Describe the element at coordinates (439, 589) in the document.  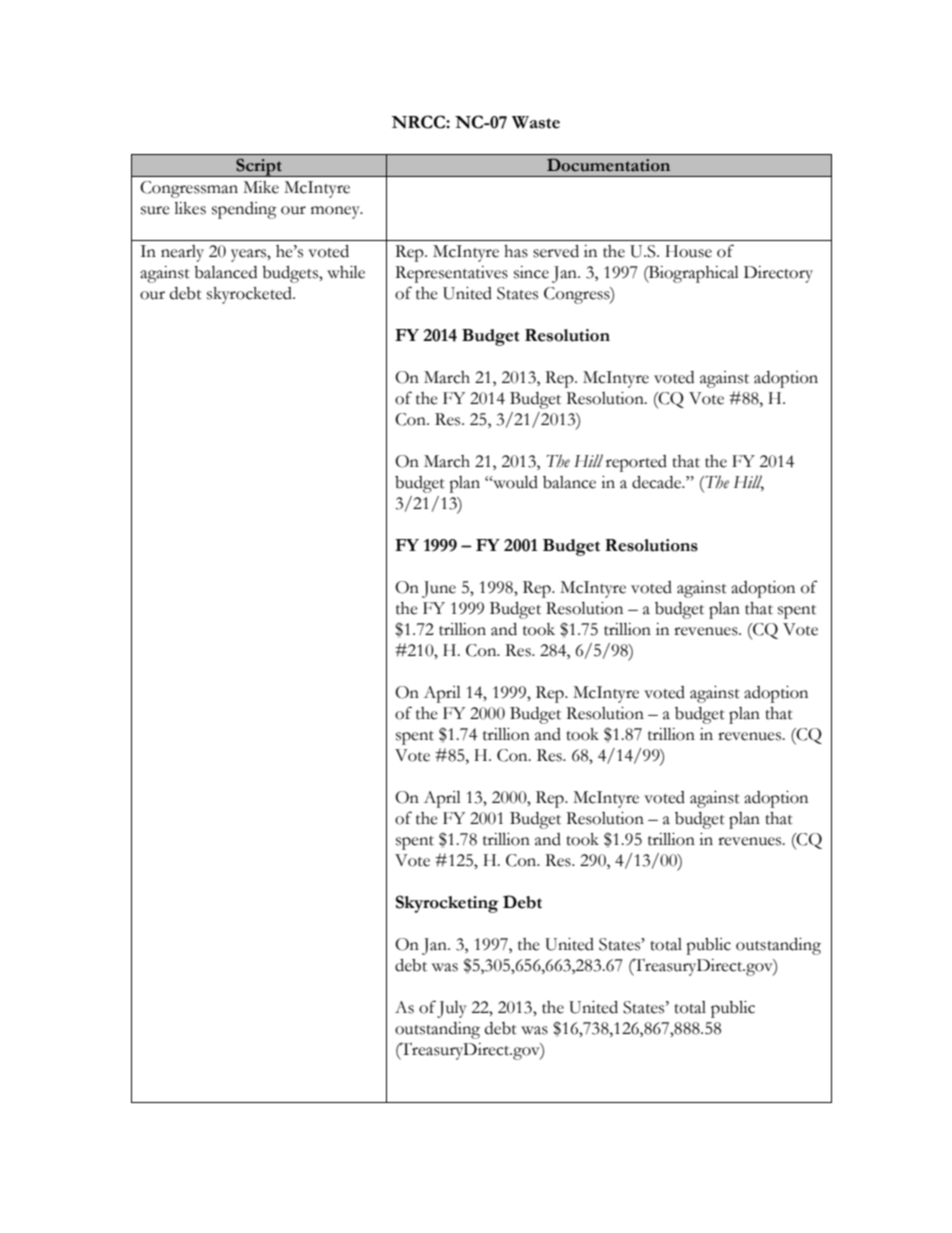
I see `June` at that location.
